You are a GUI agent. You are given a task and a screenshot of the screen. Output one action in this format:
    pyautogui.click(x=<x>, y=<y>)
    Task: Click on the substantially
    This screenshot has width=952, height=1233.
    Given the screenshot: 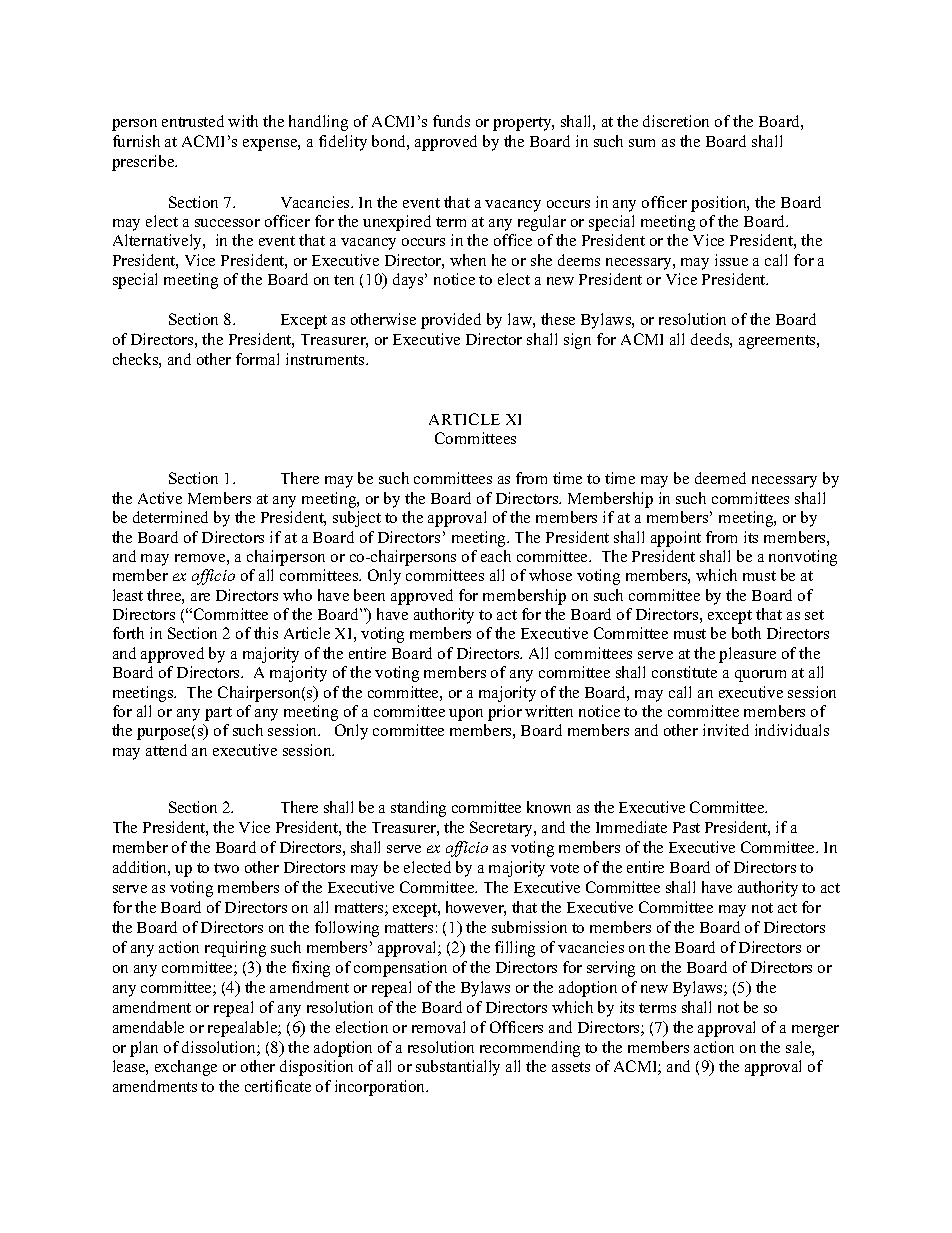 What is the action you would take?
    pyautogui.click(x=458, y=1068)
